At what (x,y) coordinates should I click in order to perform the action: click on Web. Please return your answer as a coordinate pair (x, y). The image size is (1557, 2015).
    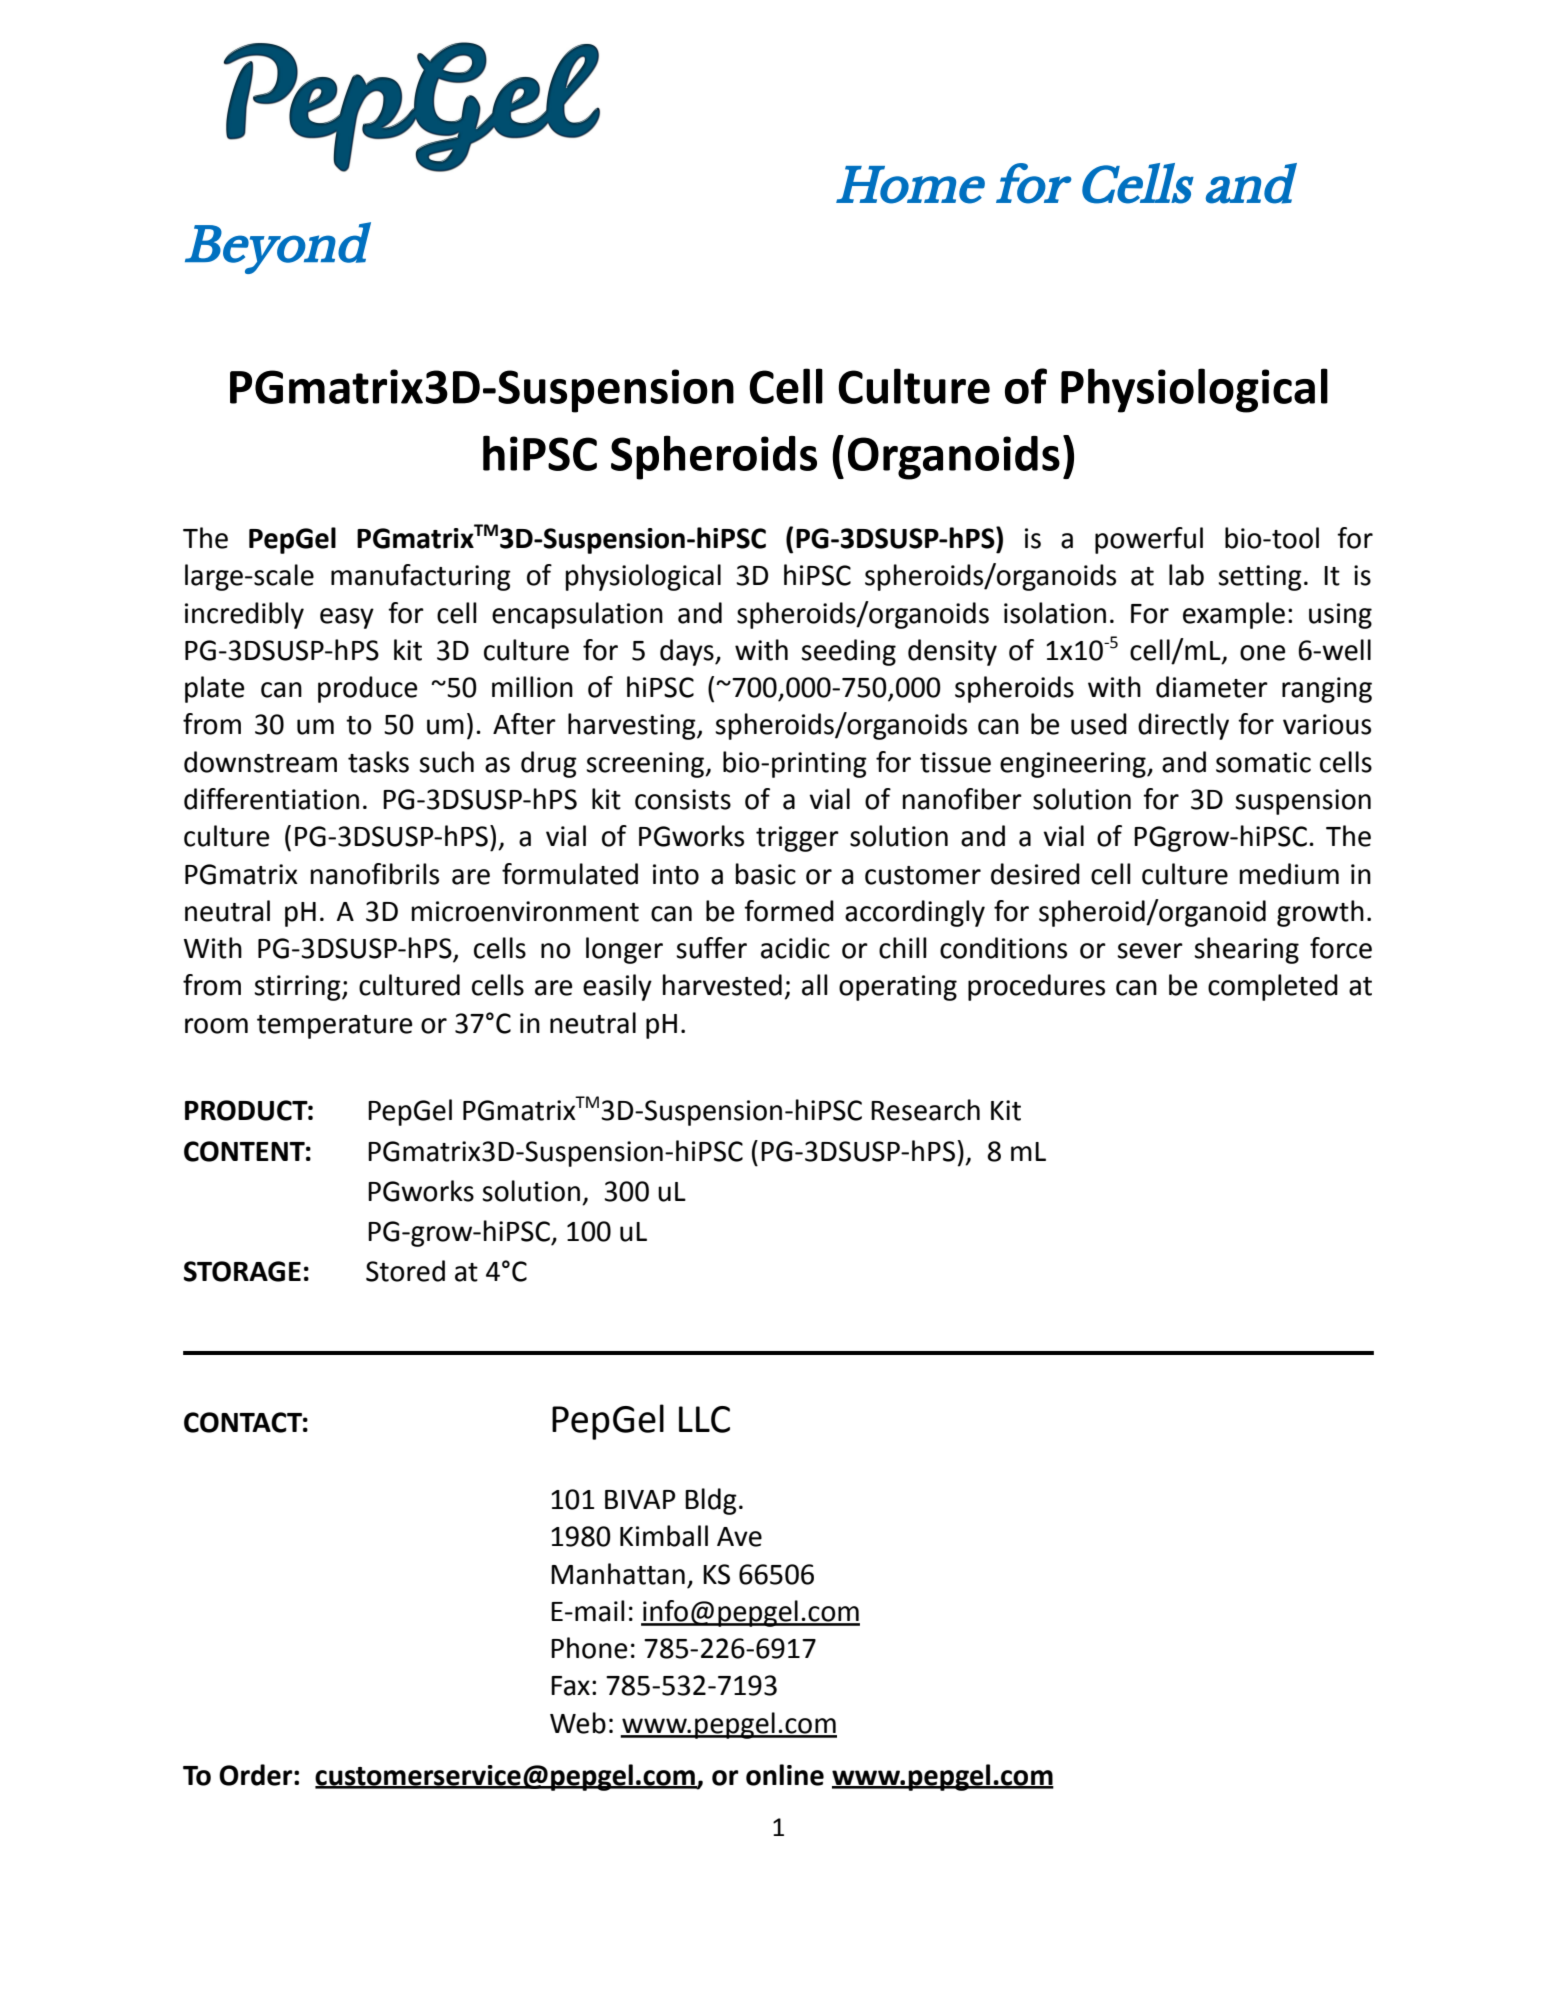
    Looking at the image, I should click on (578, 1723).
